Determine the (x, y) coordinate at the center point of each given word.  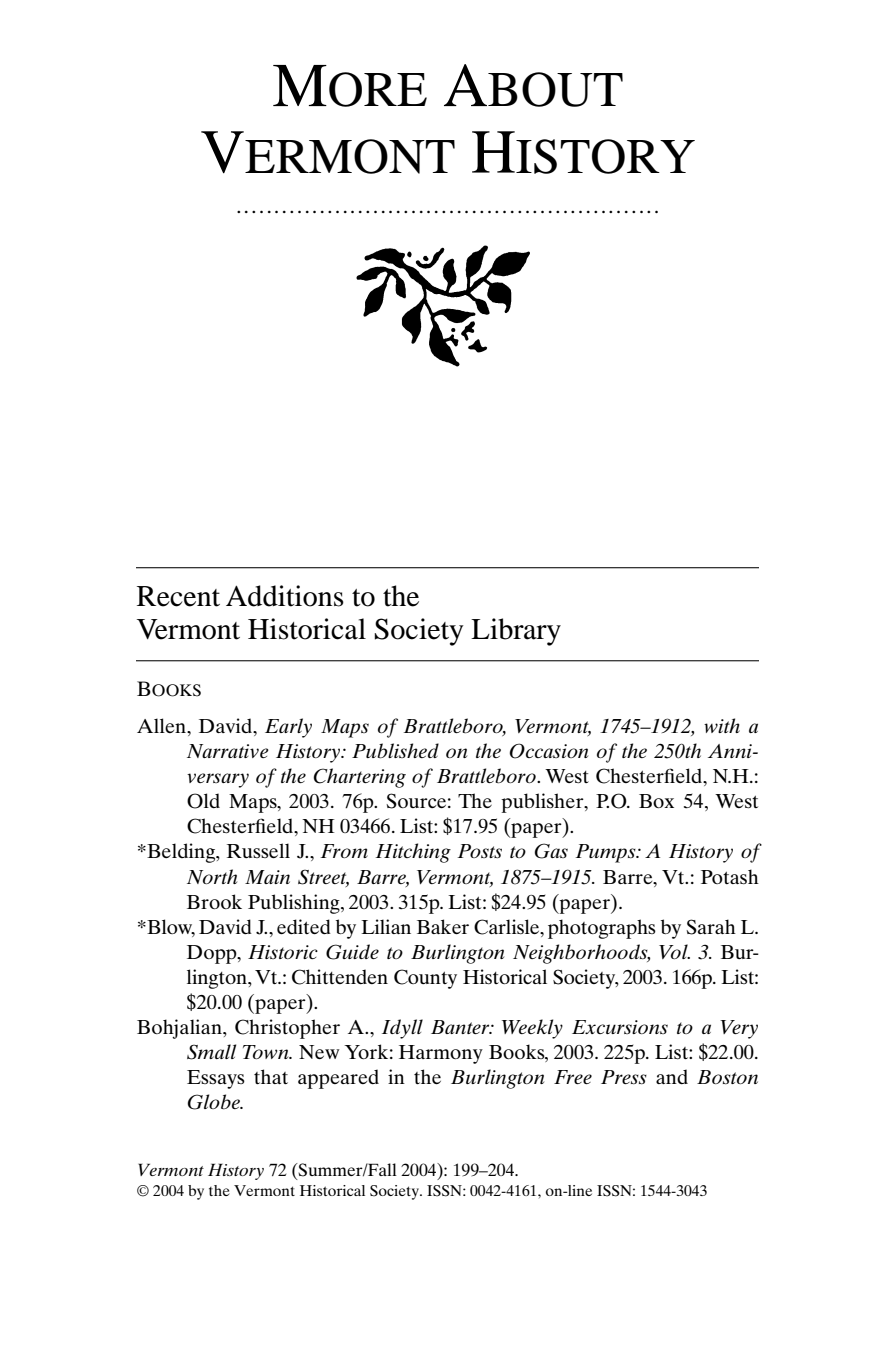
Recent (178, 596)
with (722, 725)
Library (516, 632)
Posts (480, 851)
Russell (258, 850)
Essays (216, 1079)
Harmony (441, 1054)
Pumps (607, 853)
